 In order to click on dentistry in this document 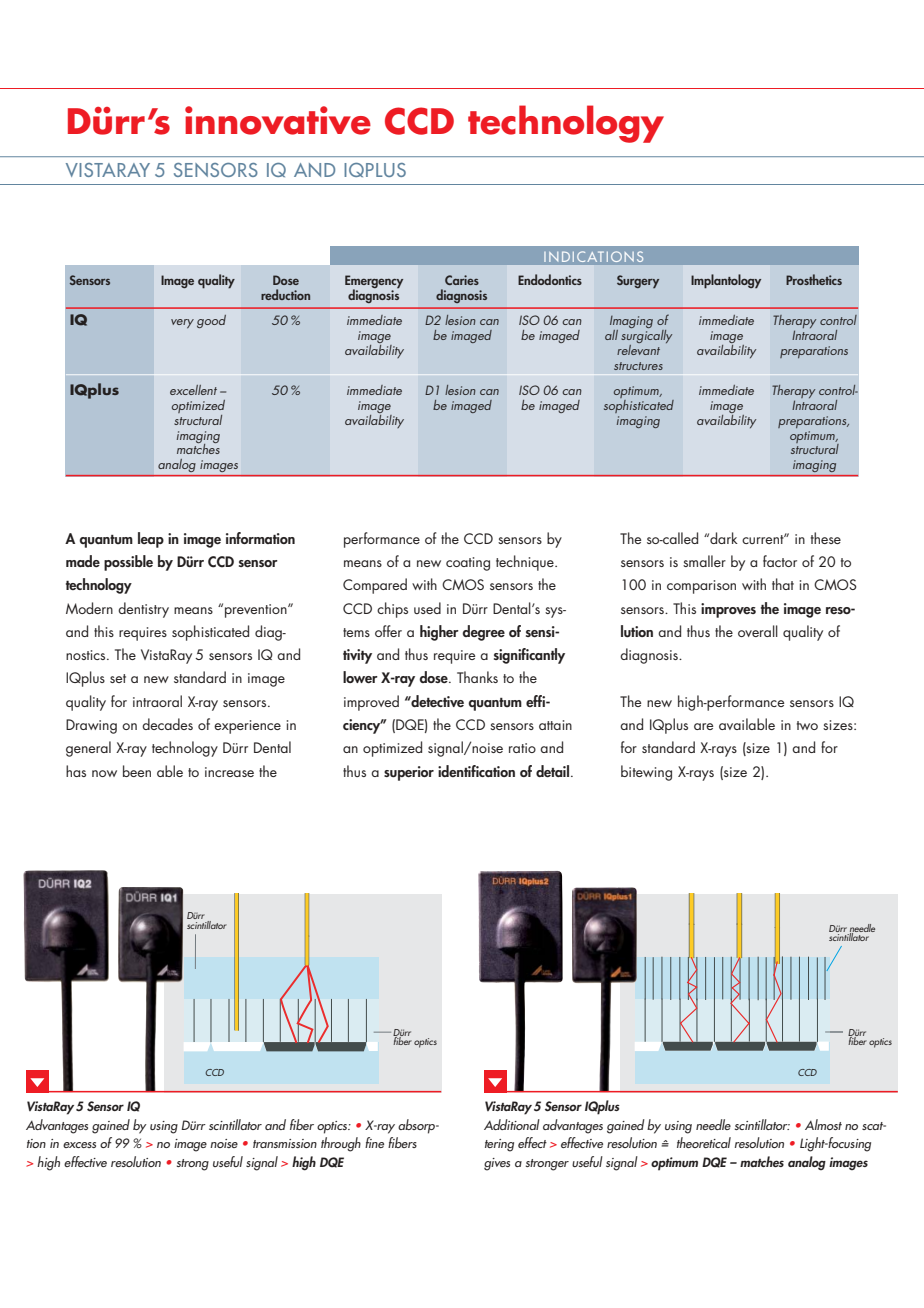, I will do `click(143, 610)`.
